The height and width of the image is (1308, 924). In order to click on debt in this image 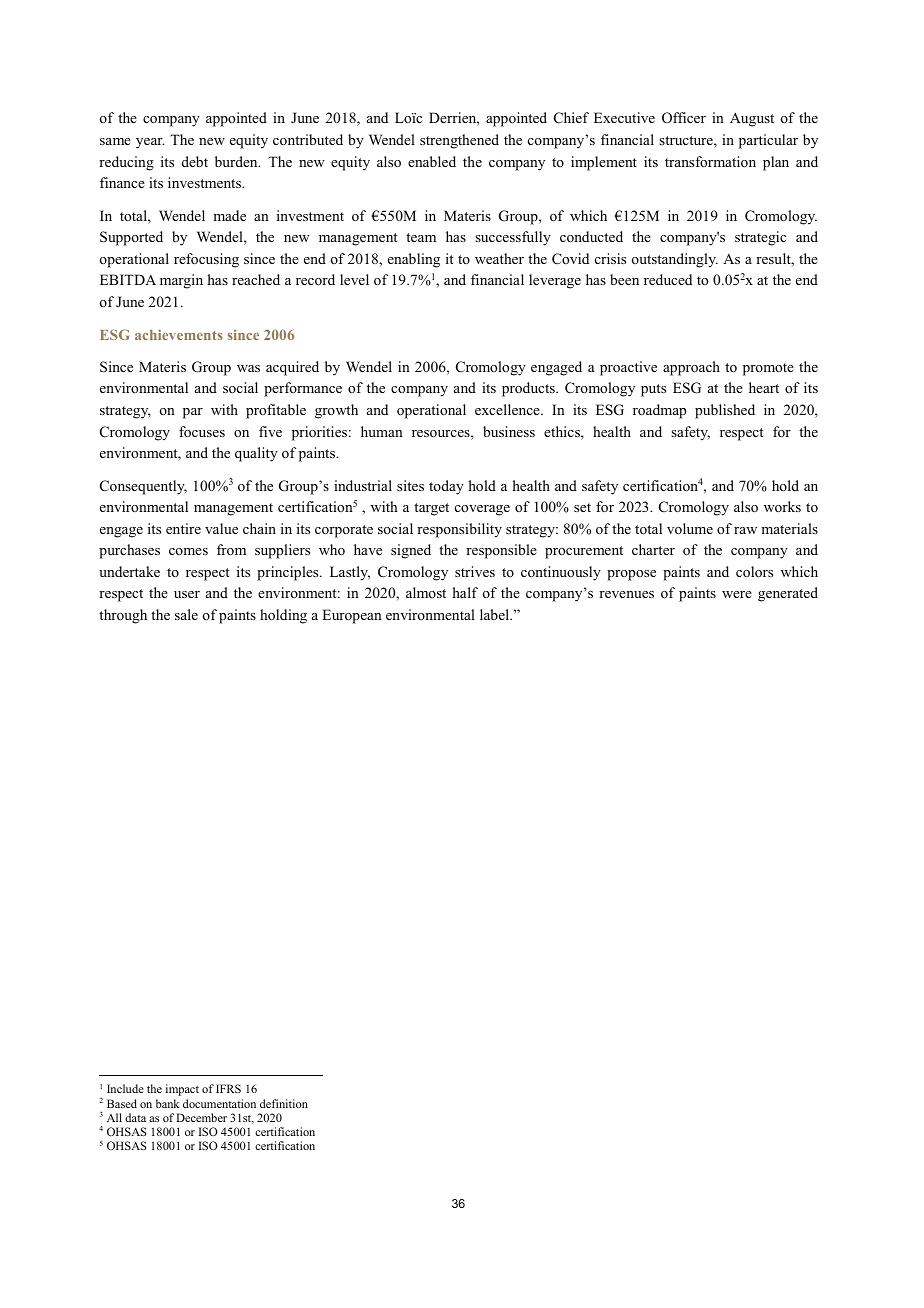, I will do `click(195, 161)`.
